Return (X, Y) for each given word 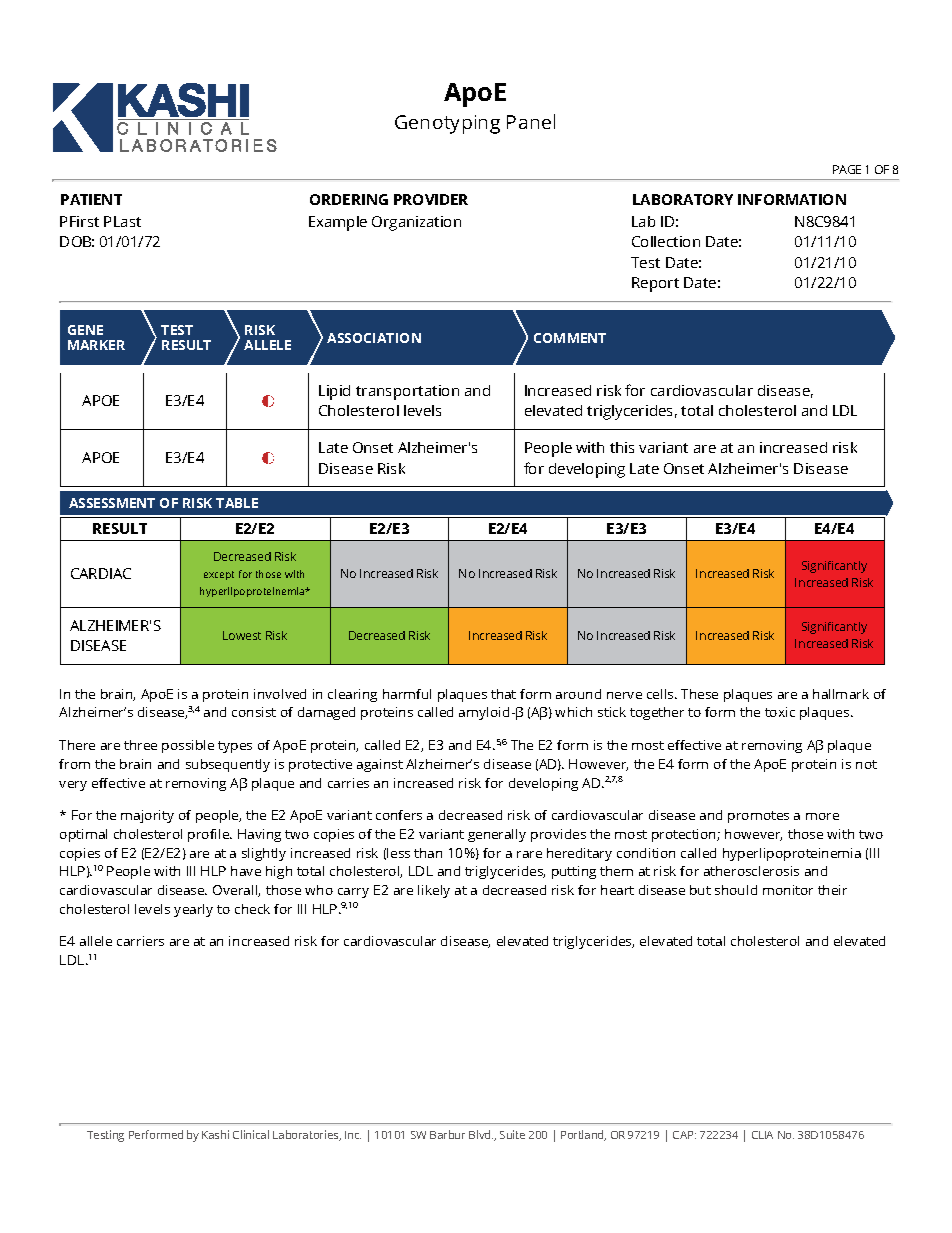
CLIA (762, 1135)
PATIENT (91, 199)
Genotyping (447, 124)
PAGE (847, 169)
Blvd (481, 1134)
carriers (140, 941)
